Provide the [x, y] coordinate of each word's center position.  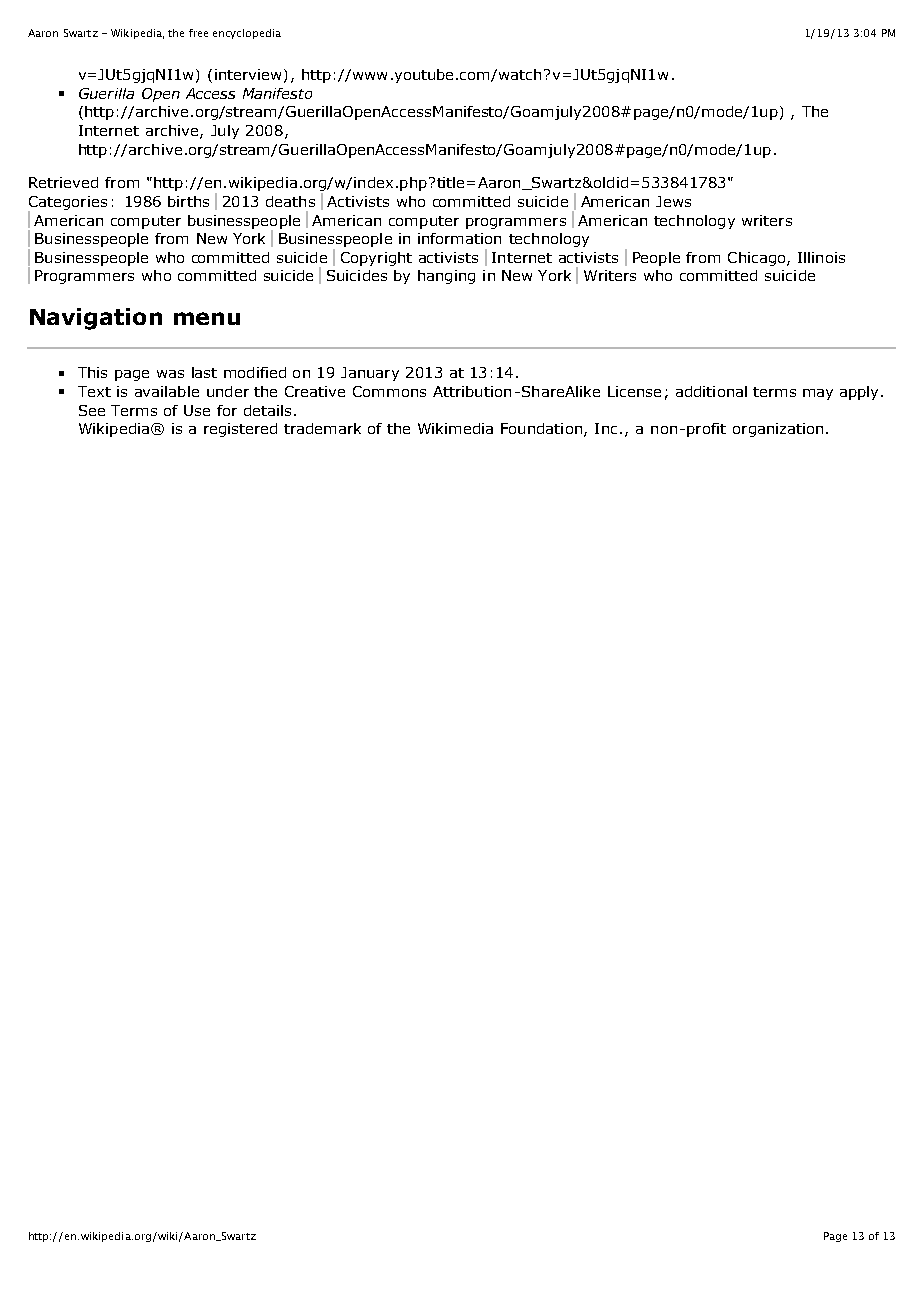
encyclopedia [247, 34]
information [459, 238]
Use [197, 410]
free [198, 33]
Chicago [758, 259]
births [188, 201]
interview [248, 74]
